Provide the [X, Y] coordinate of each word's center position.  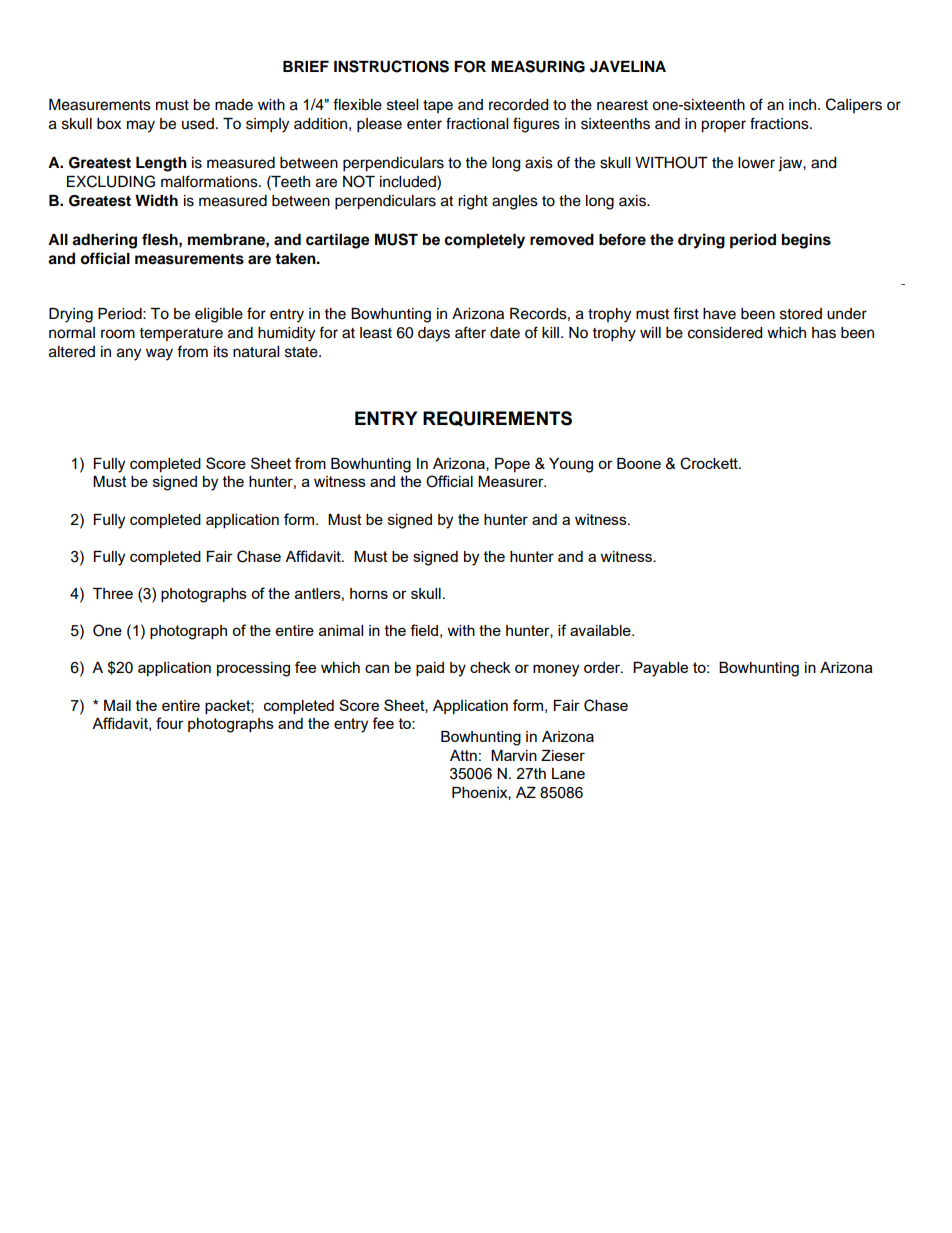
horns [369, 593]
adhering [104, 241]
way [159, 354]
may [141, 126]
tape [438, 106]
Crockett [710, 463]
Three [113, 593]
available [601, 630]
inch [804, 105]
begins [806, 241]
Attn [463, 755]
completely [484, 241]
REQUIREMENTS [497, 419]
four [170, 723]
